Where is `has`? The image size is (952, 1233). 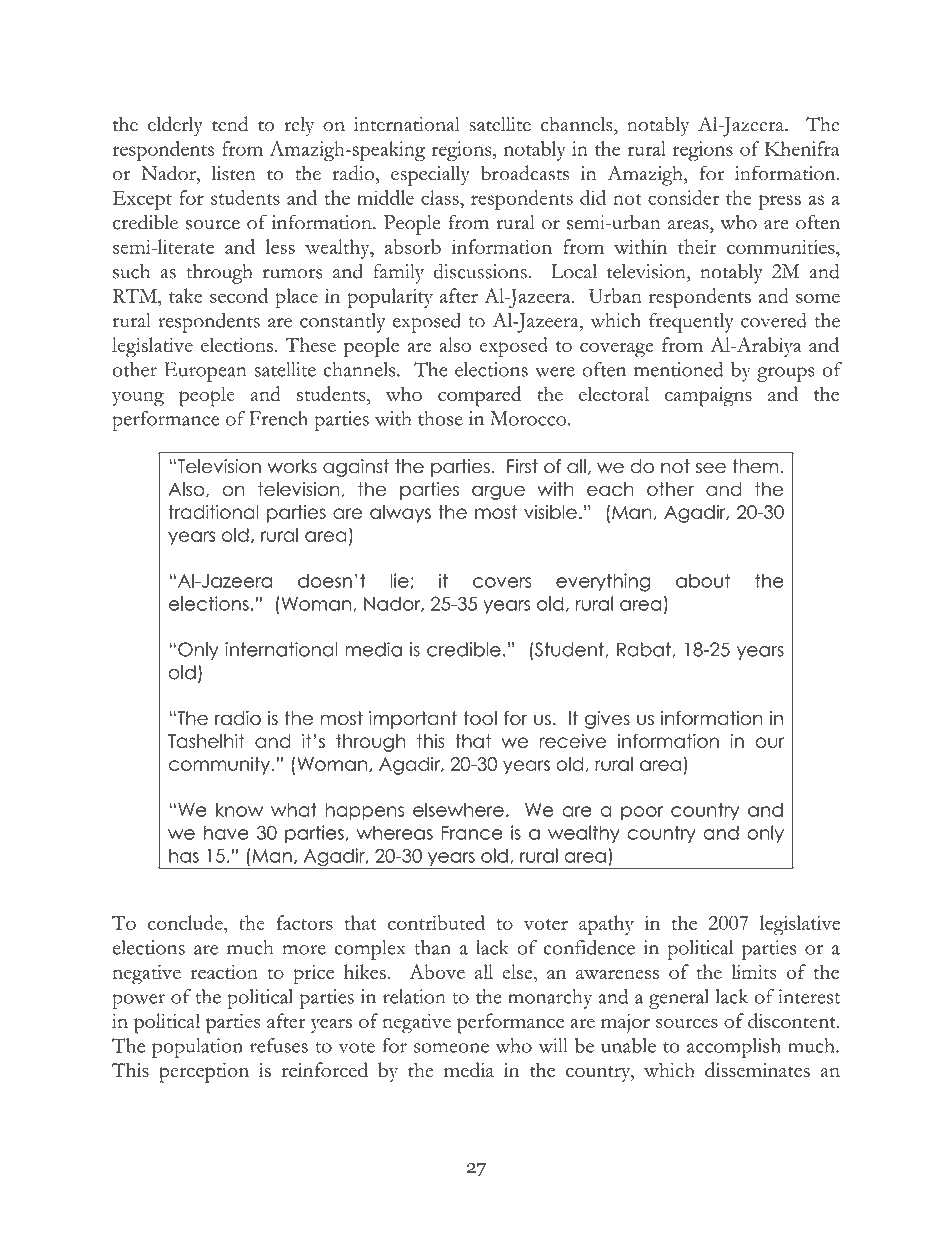 has is located at coordinates (184, 855).
